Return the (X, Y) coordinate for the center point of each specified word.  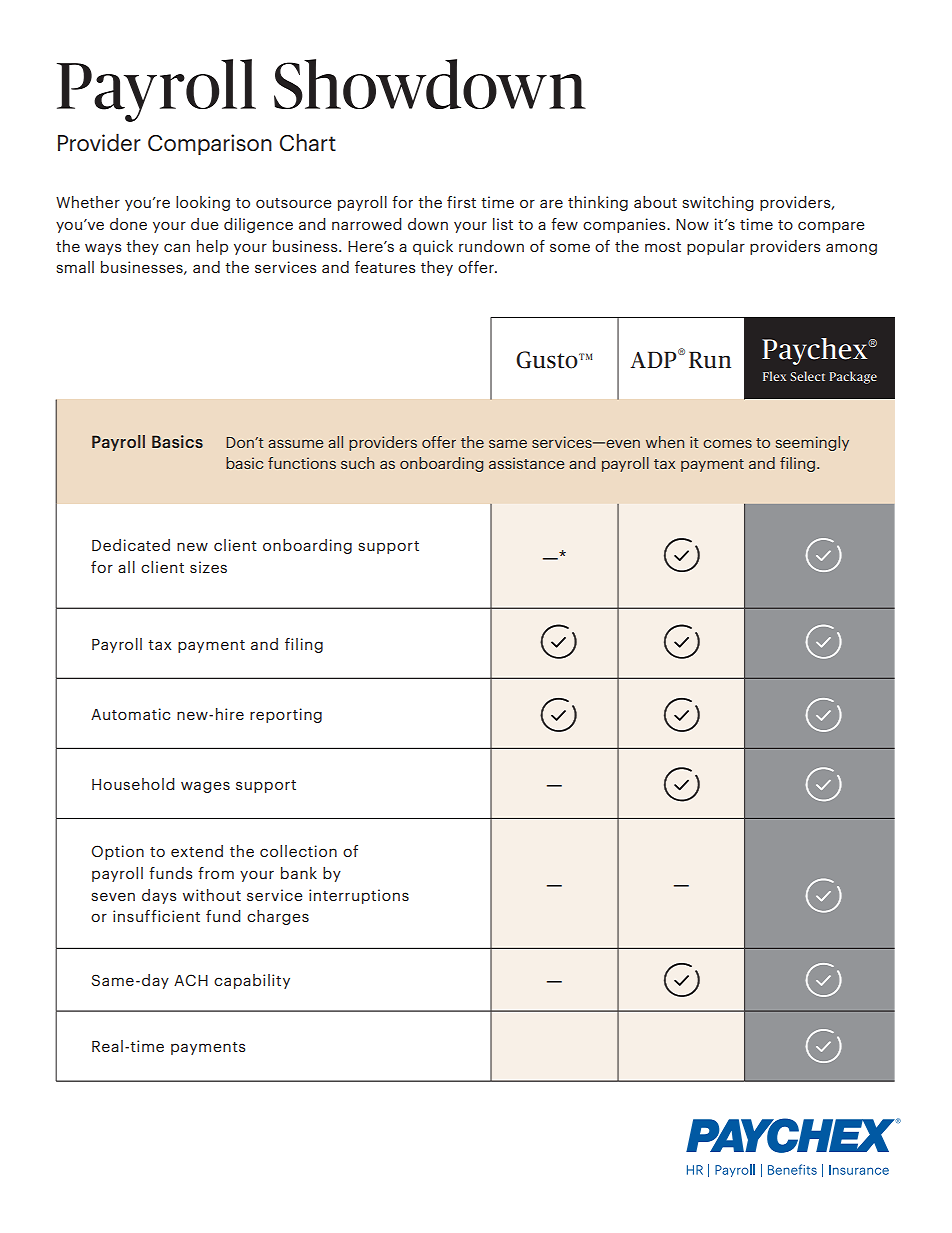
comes (727, 443)
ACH (191, 980)
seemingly (812, 443)
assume (295, 444)
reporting (286, 715)
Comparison (210, 144)
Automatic (131, 714)
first (461, 202)
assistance (526, 463)
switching (718, 203)
